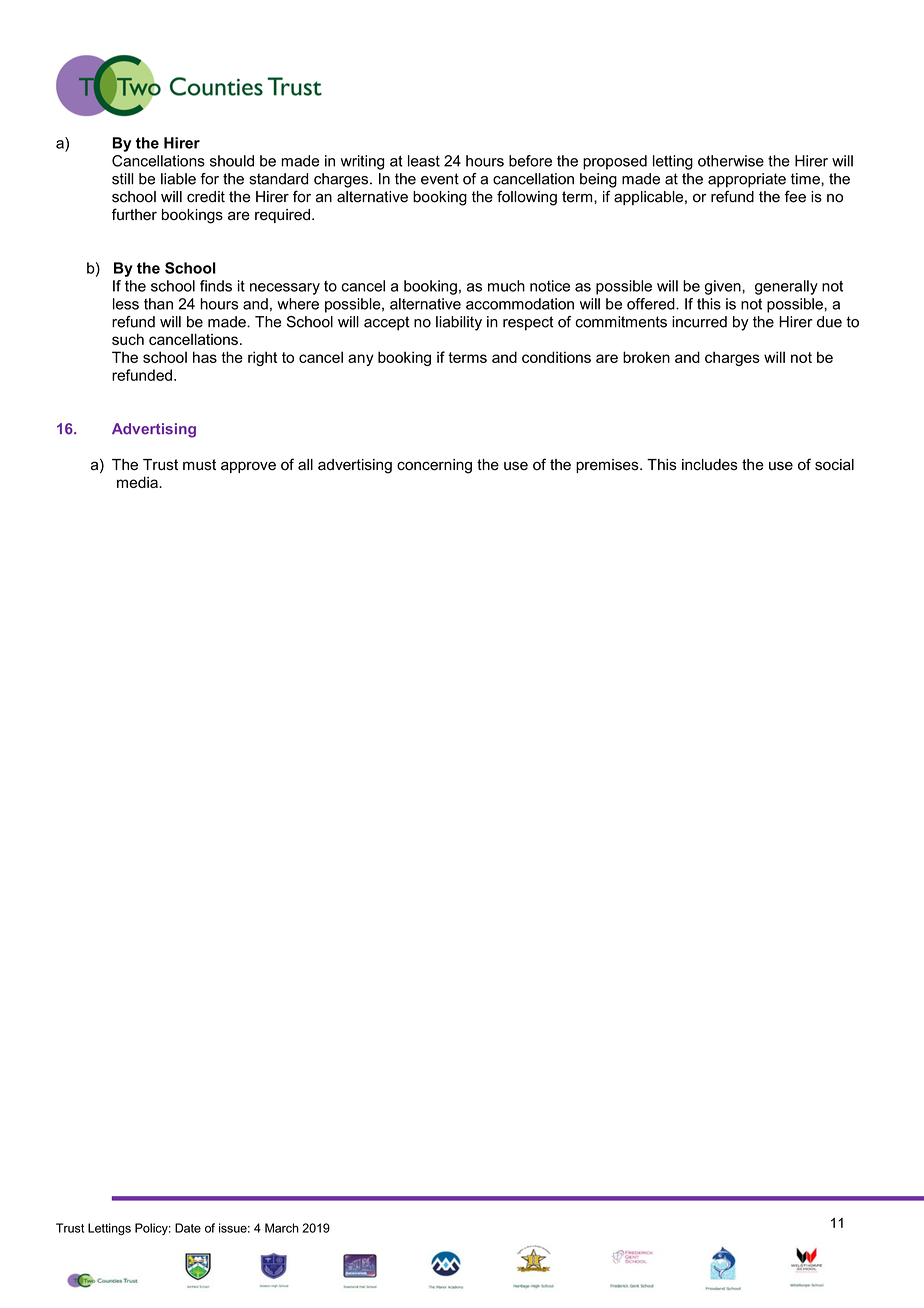  I want to click on includes, so click(710, 465).
